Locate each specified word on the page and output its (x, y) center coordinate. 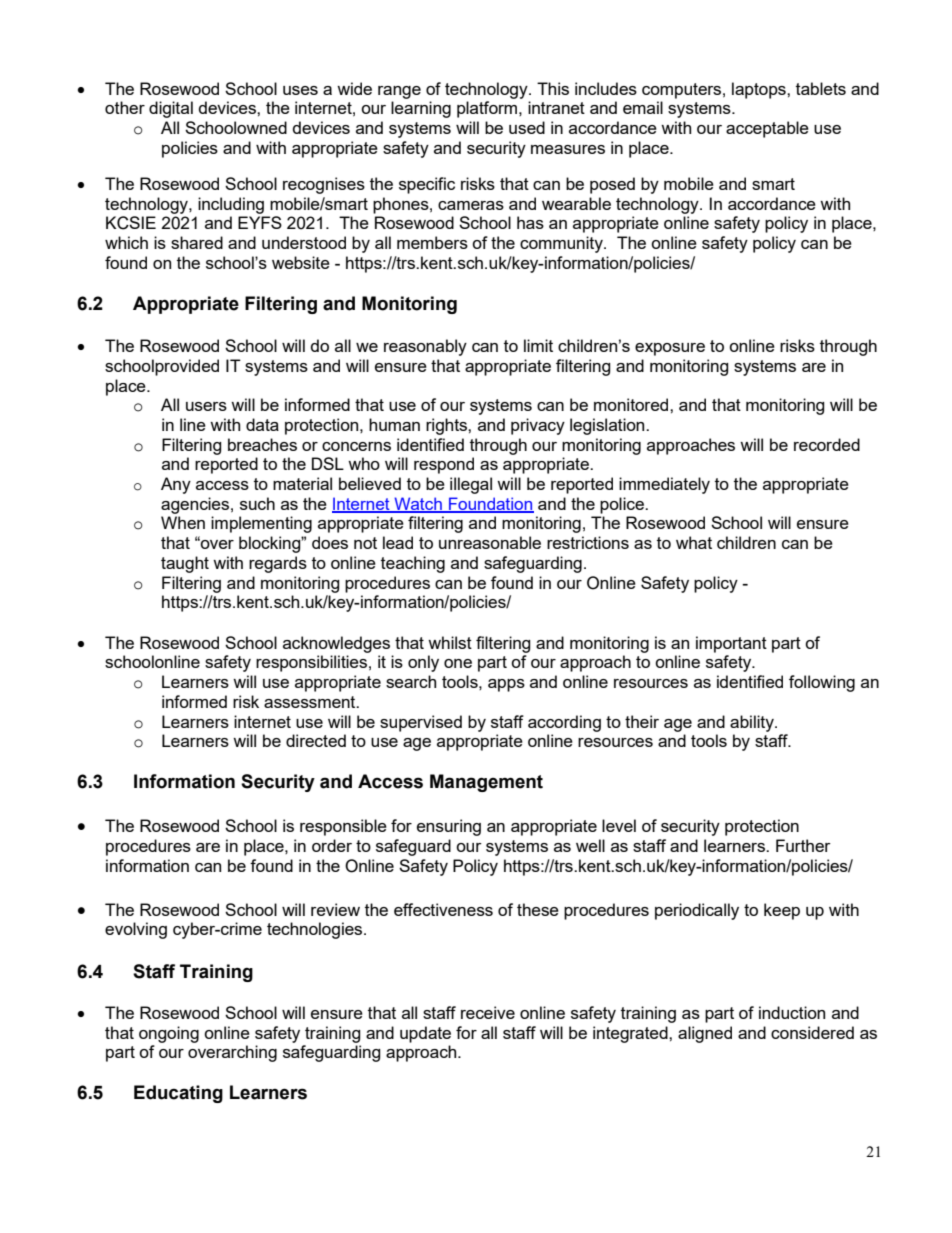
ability (753, 723)
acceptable (767, 129)
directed (316, 740)
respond (444, 465)
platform (487, 109)
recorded (827, 444)
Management (486, 783)
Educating (178, 1094)
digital (171, 109)
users (206, 406)
